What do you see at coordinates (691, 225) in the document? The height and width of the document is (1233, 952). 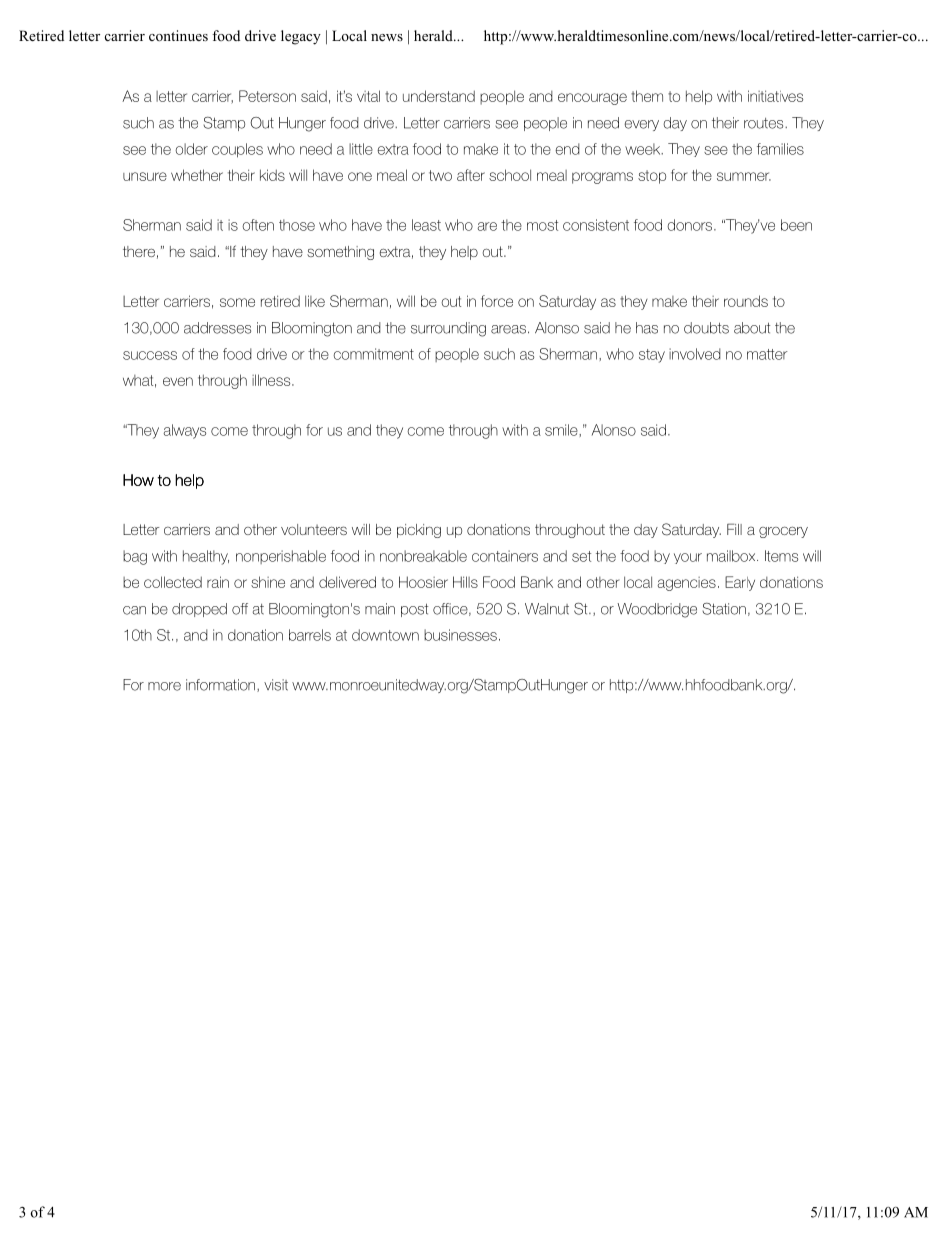 I see `donors` at bounding box center [691, 225].
